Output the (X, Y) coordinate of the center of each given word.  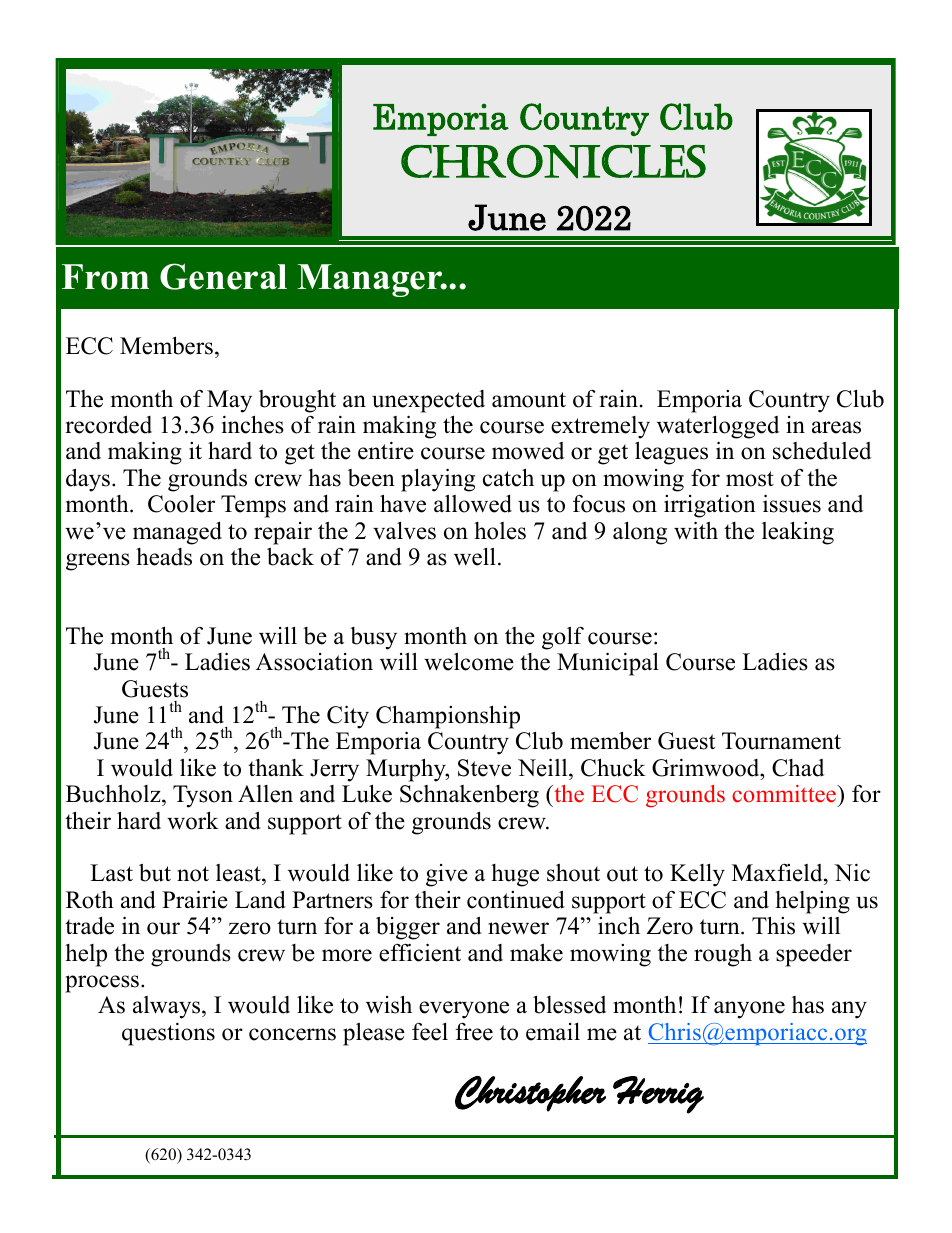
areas (836, 427)
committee (785, 794)
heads (164, 557)
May (229, 401)
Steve (484, 768)
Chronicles (553, 162)
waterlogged (718, 427)
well (475, 556)
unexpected (428, 401)
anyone (749, 1010)
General (223, 276)
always (168, 1007)
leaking (798, 533)
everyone (464, 1010)
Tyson (203, 796)
